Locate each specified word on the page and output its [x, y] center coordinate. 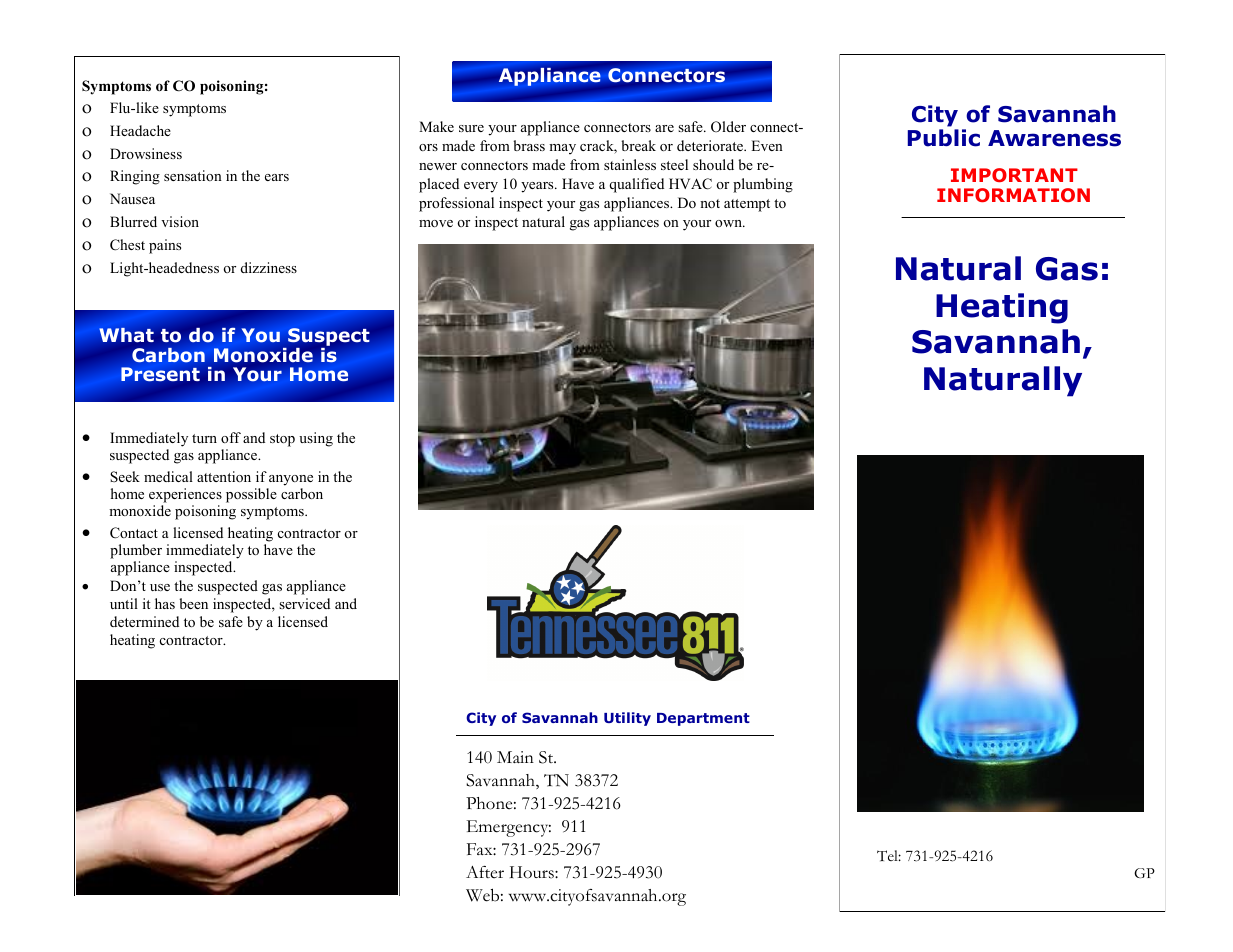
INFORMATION [1013, 195]
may [562, 149]
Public [944, 138]
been [193, 603]
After [485, 872]
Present [160, 374]
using [316, 439]
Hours [533, 872]
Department [703, 719]
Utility [627, 719]
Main [515, 757]
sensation [193, 175]
